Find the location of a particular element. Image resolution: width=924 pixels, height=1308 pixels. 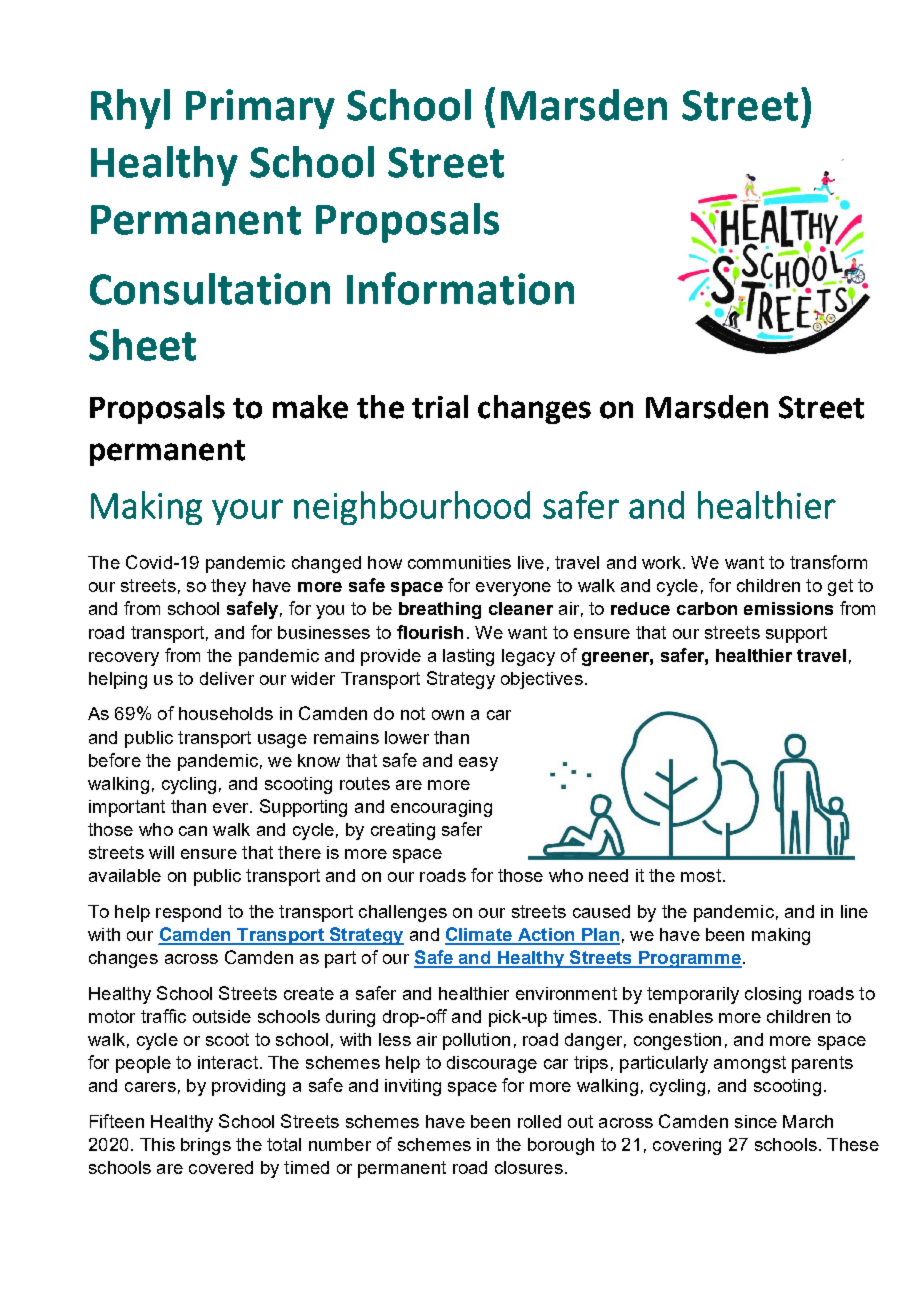

Primary is located at coordinates (260, 109).
